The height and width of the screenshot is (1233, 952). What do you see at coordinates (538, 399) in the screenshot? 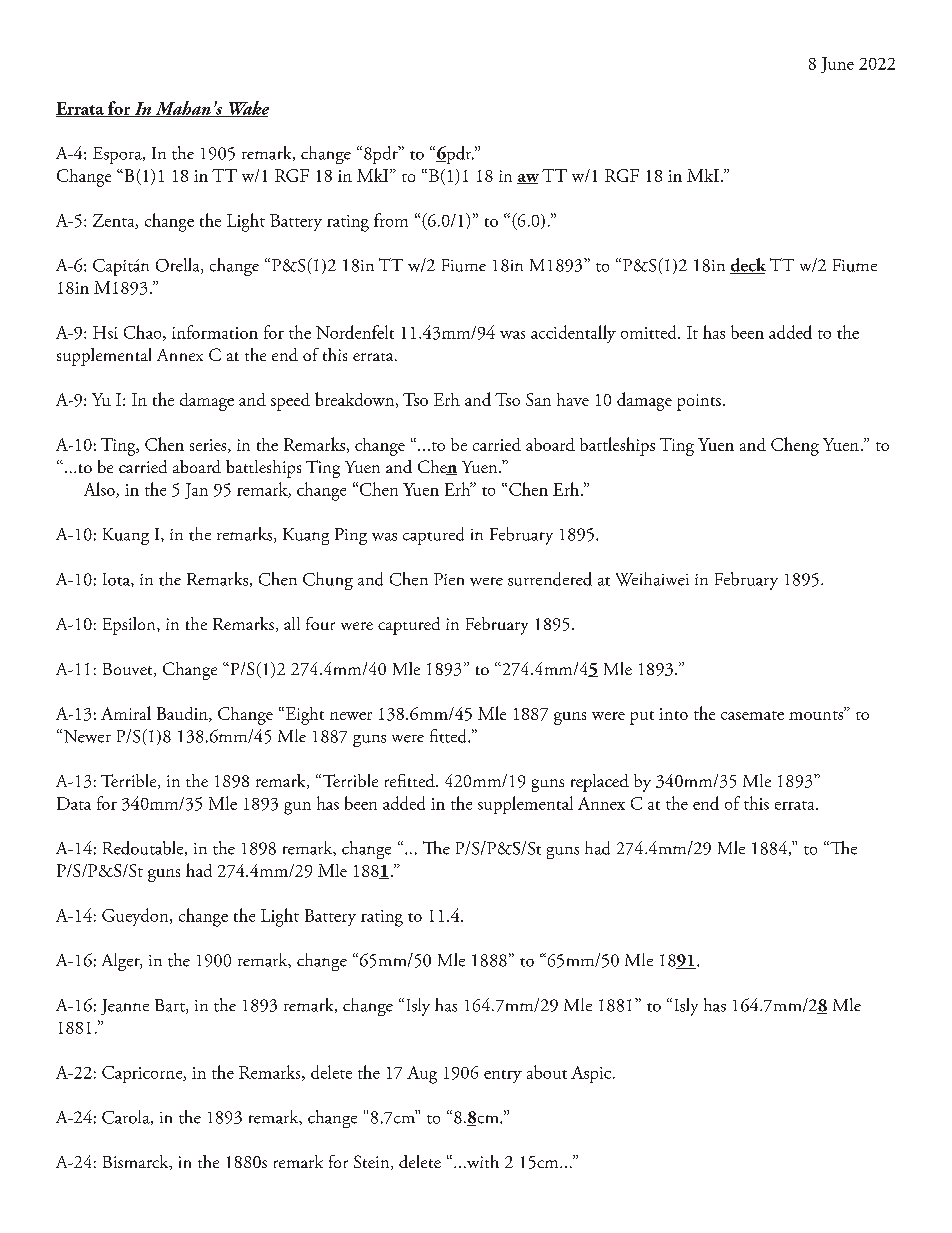
I see `San` at bounding box center [538, 399].
